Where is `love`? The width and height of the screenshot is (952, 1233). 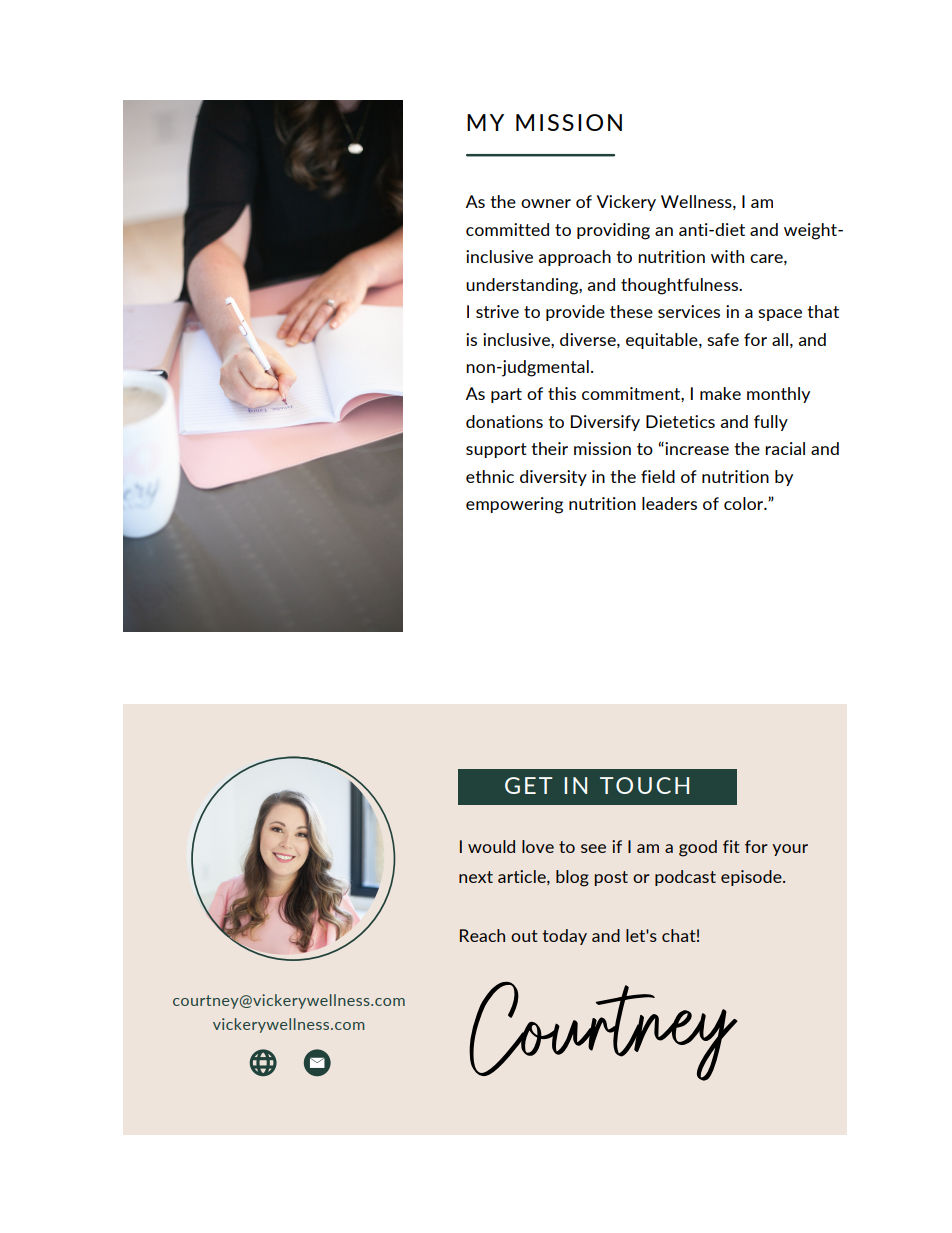
love is located at coordinates (538, 846).
